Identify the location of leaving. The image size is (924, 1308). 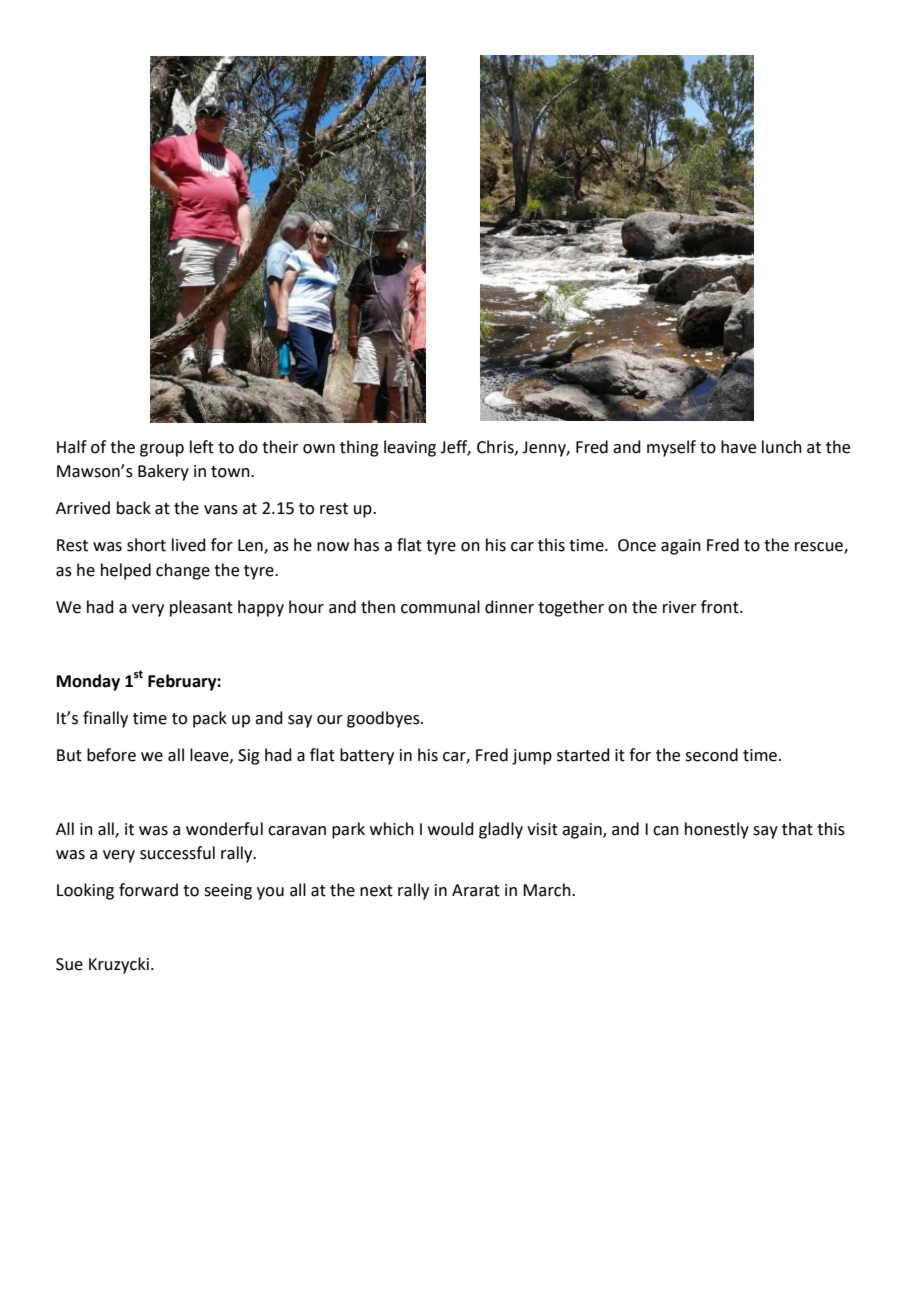
(410, 448).
